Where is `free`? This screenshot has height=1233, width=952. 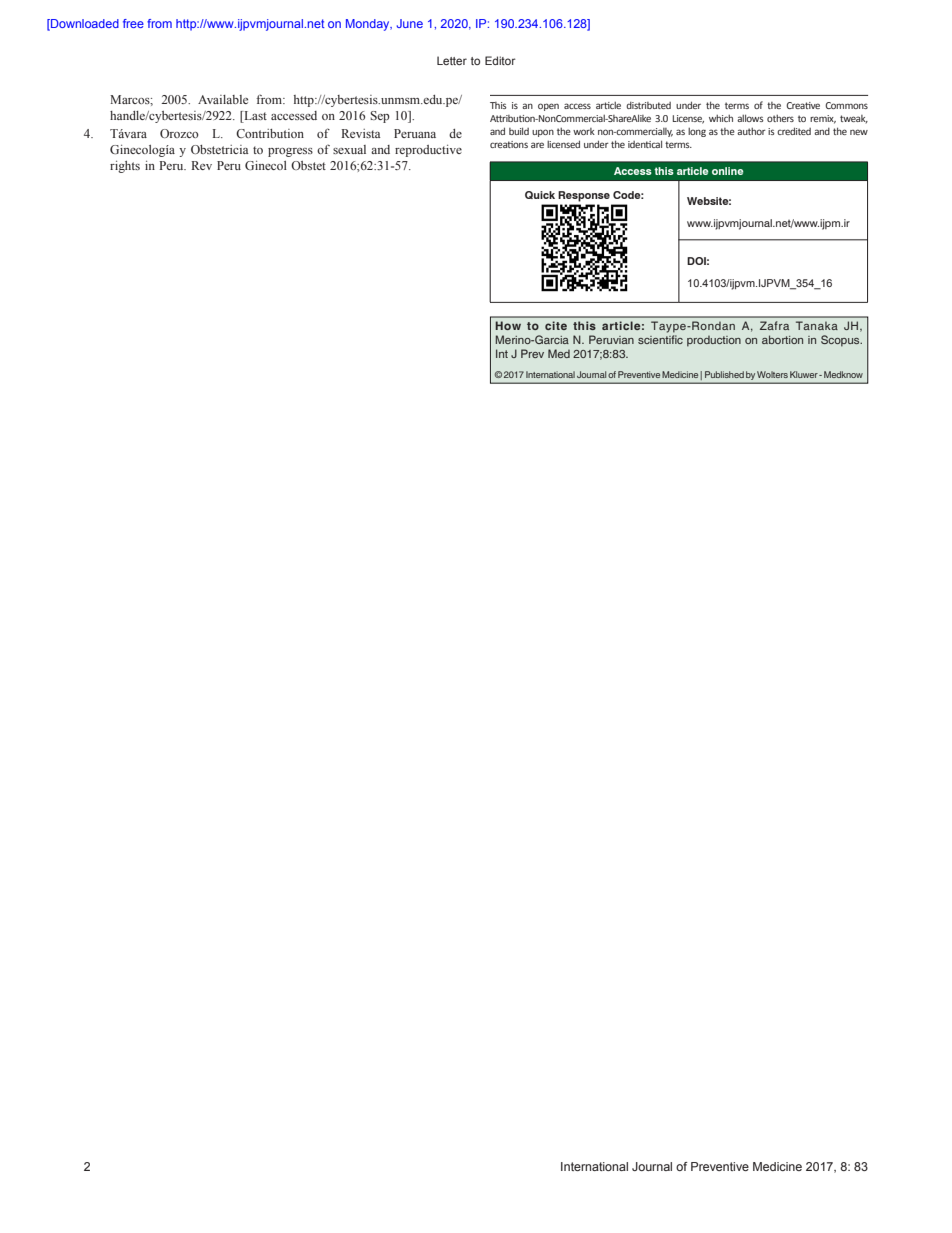 free is located at coordinates (133, 23).
